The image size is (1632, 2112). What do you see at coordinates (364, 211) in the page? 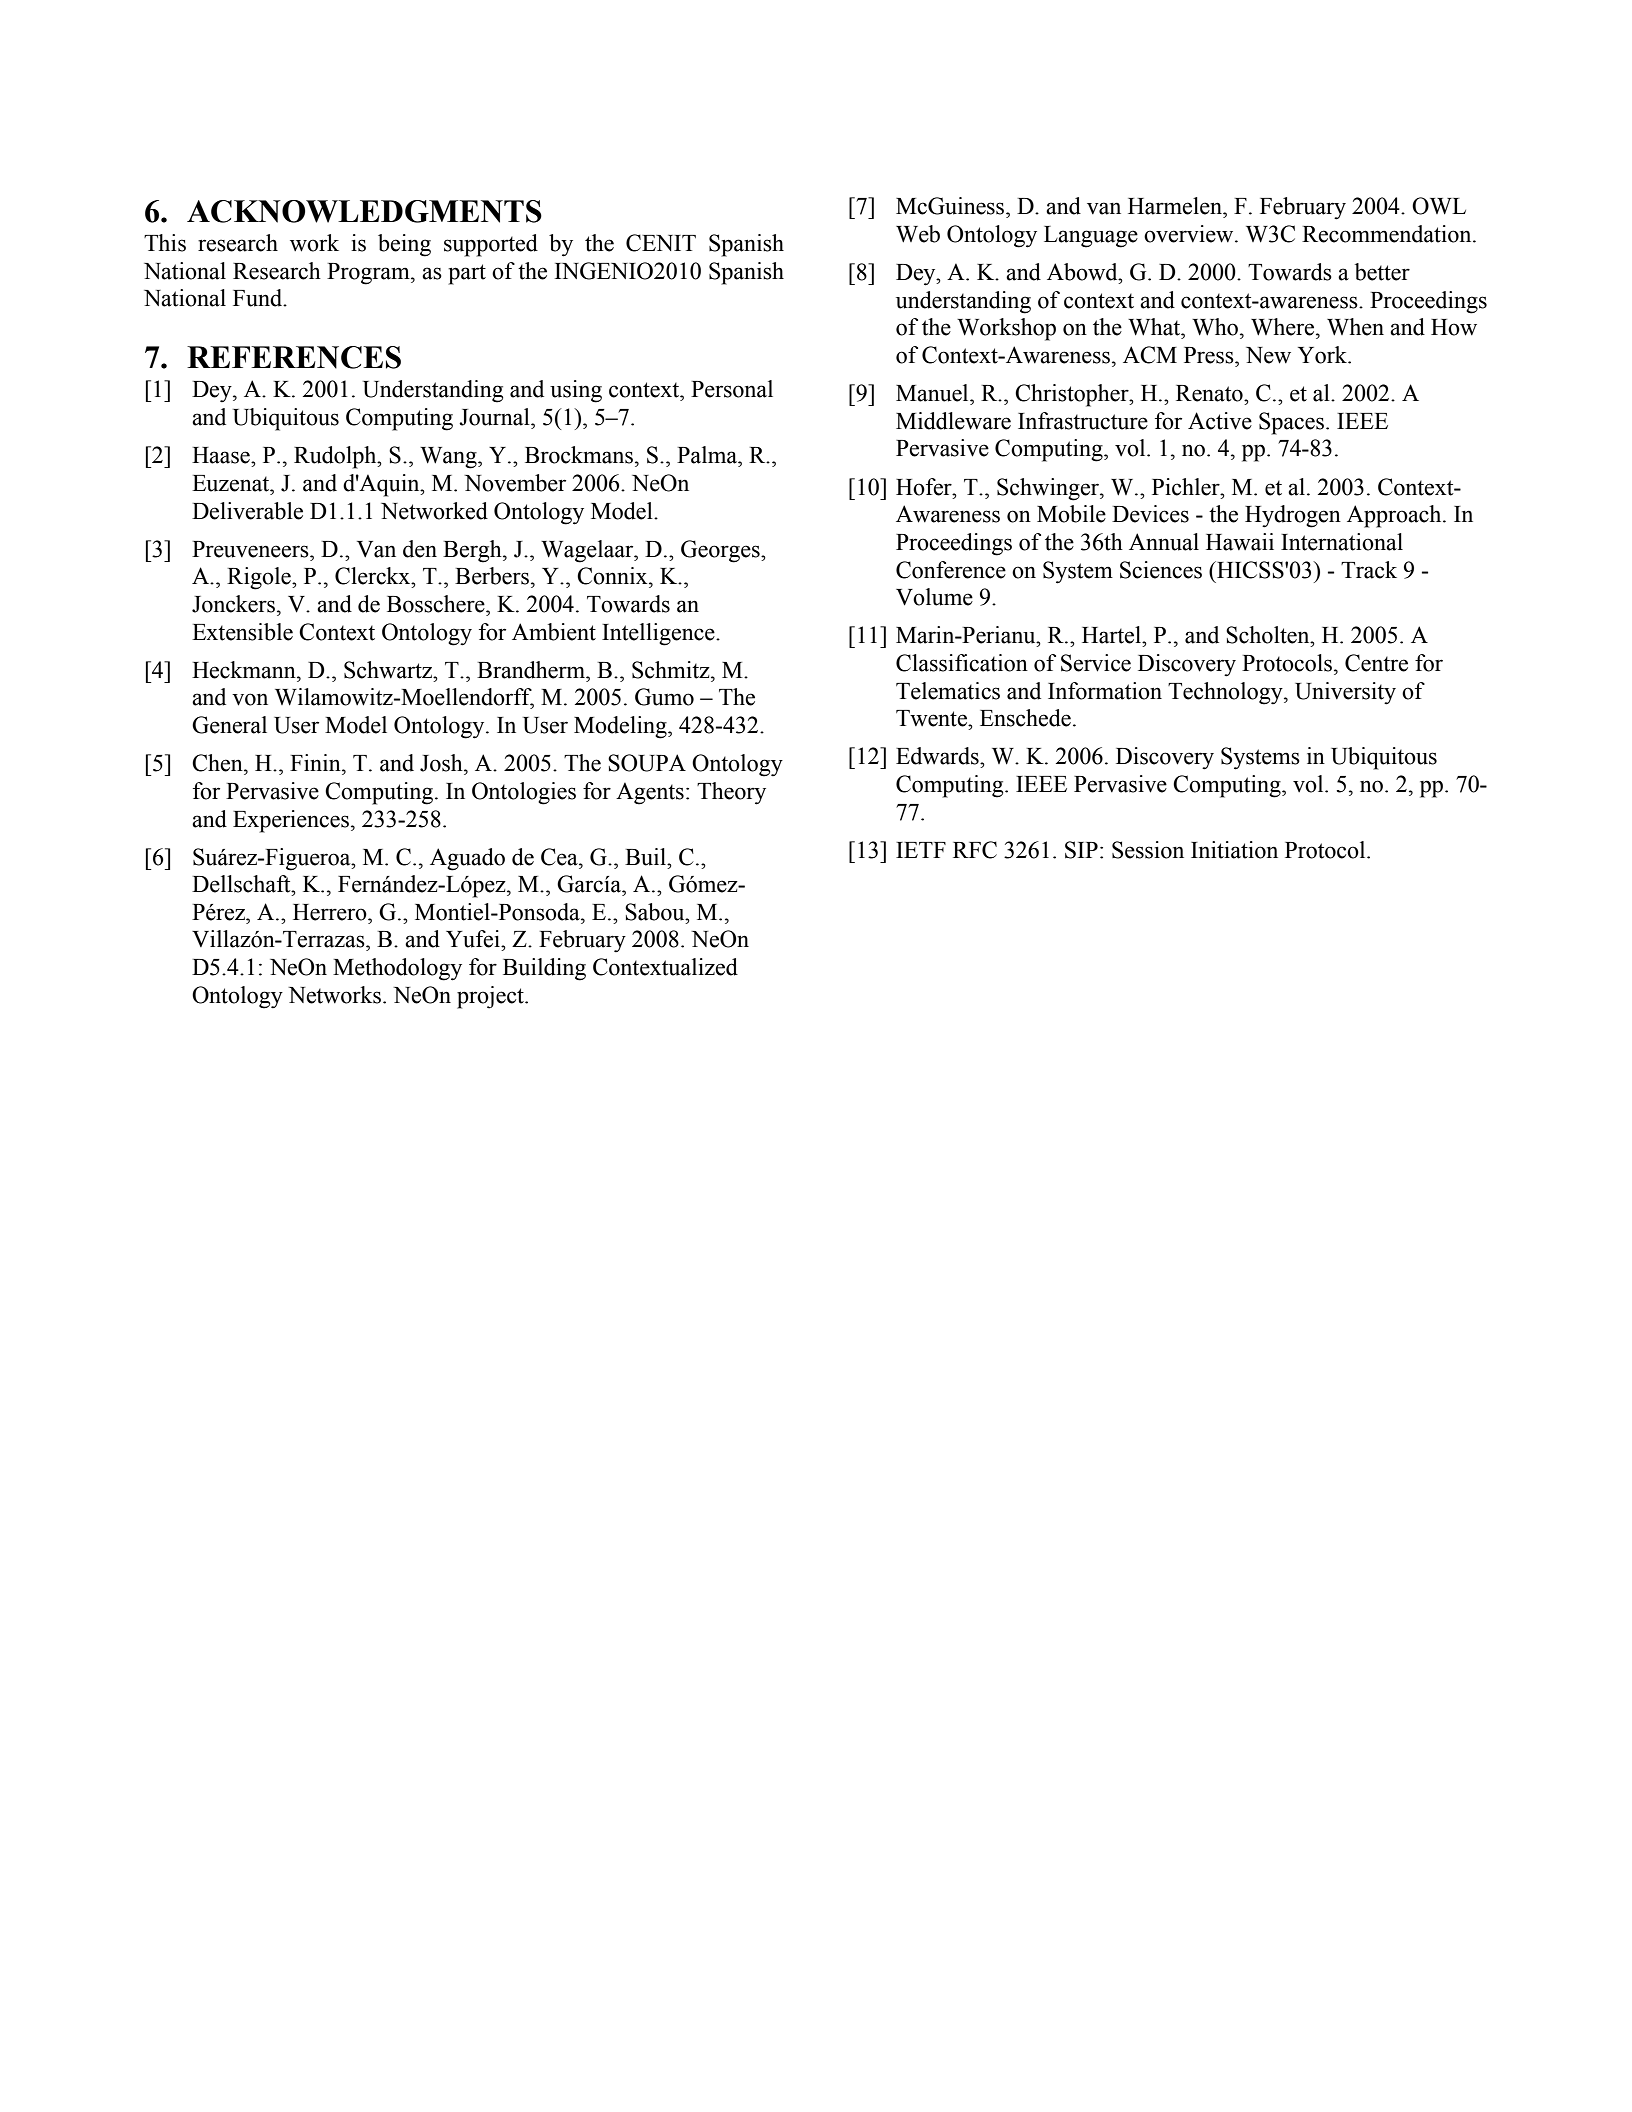
I see `ACKNOWLEDGMENTS` at bounding box center [364, 211].
